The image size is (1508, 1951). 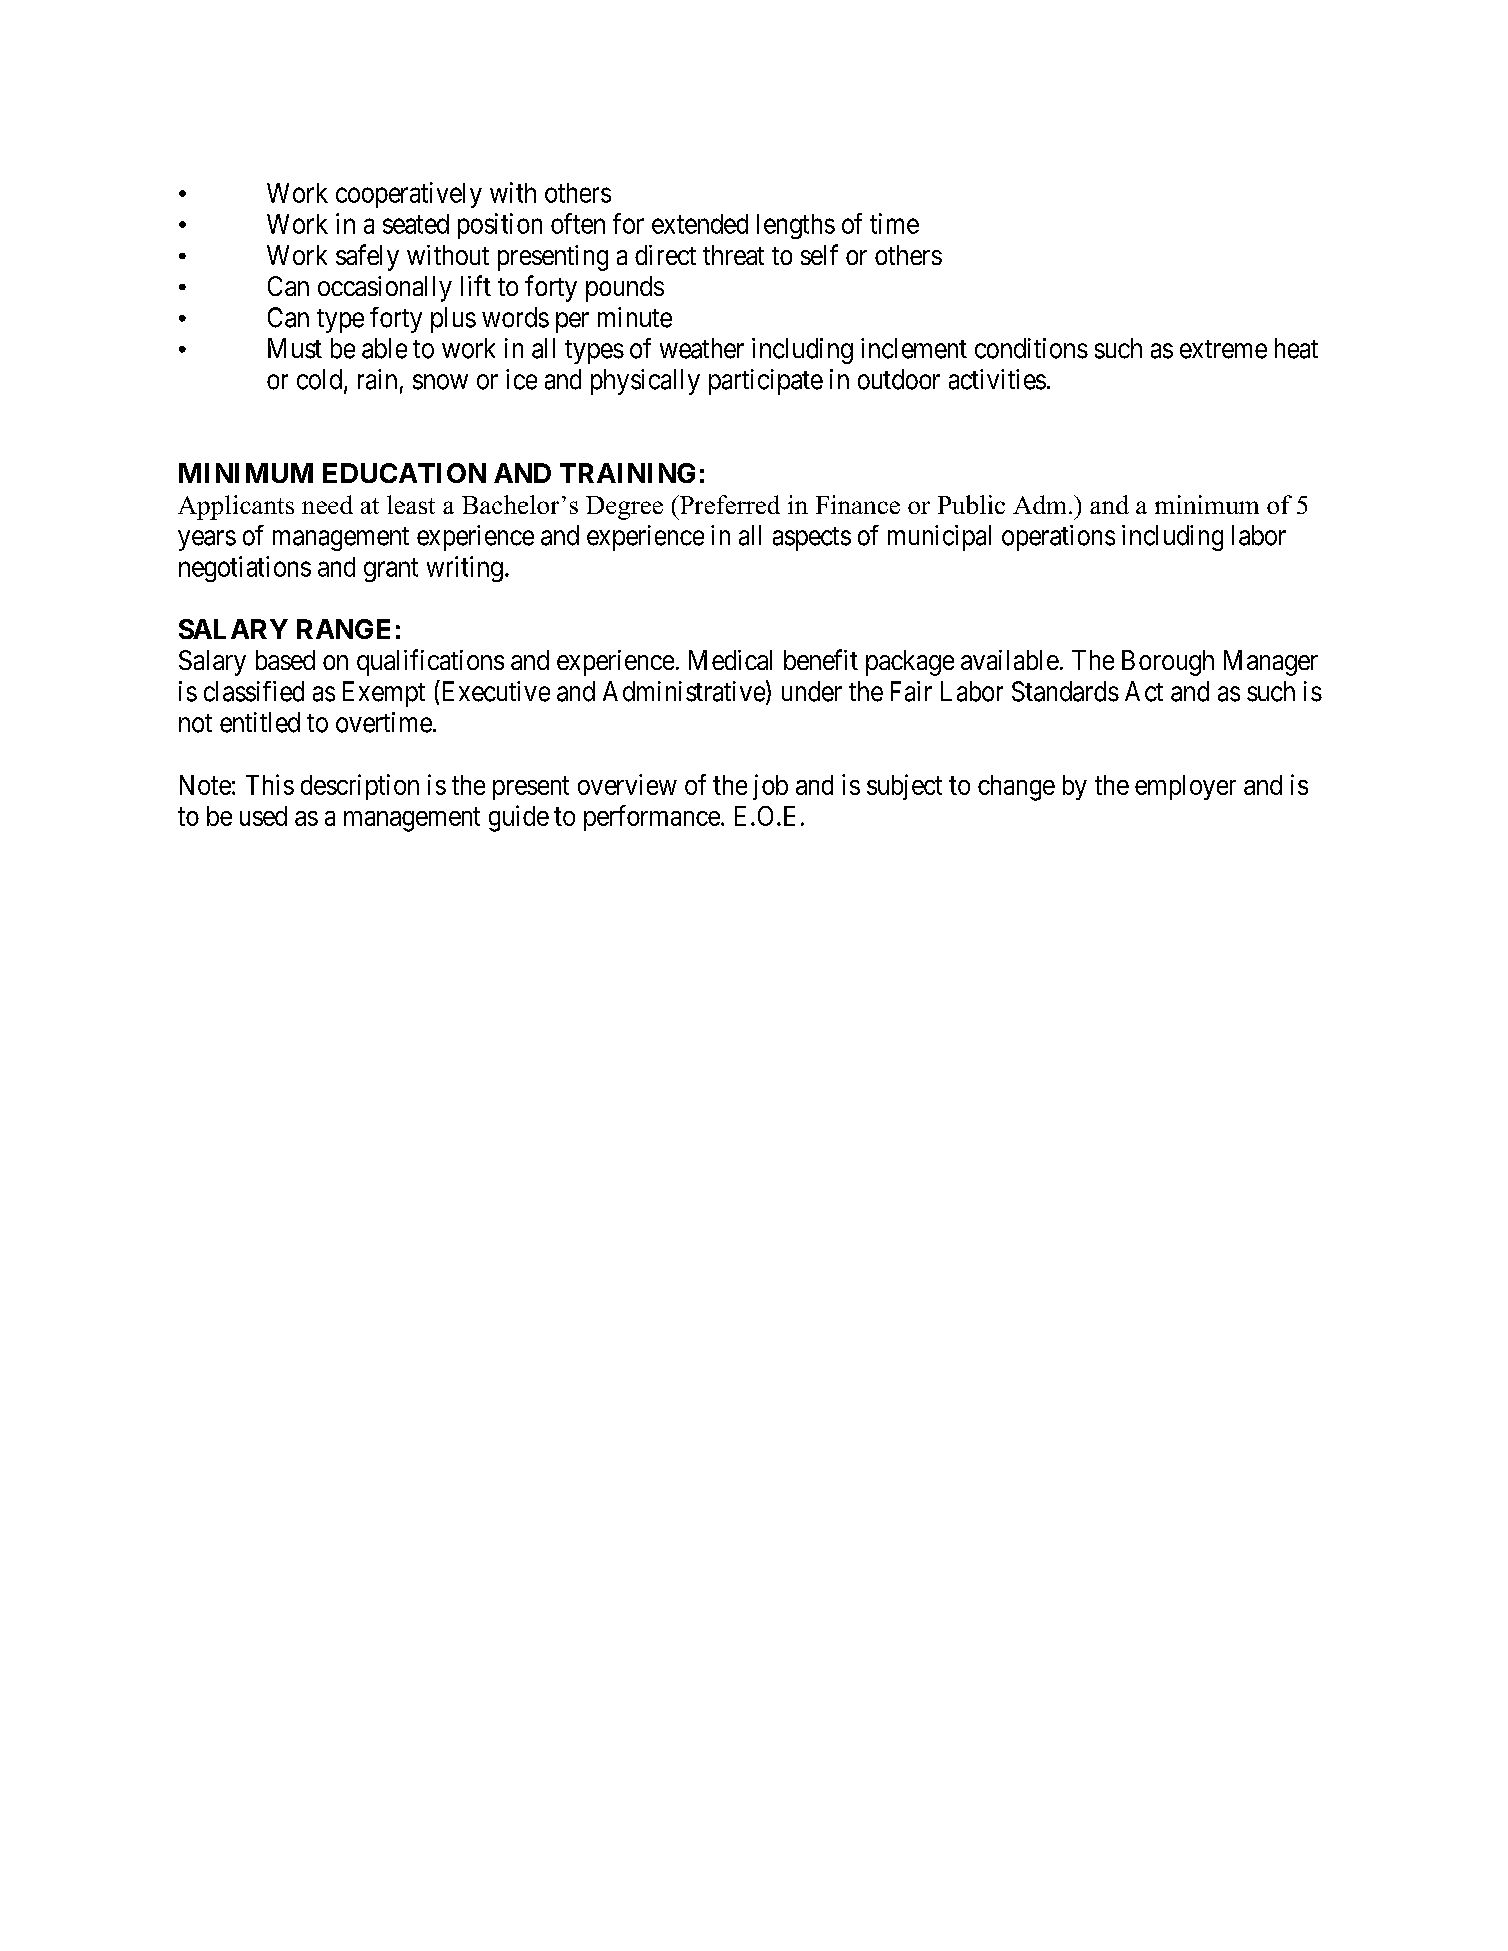 I want to click on RANGE, so click(x=343, y=629).
